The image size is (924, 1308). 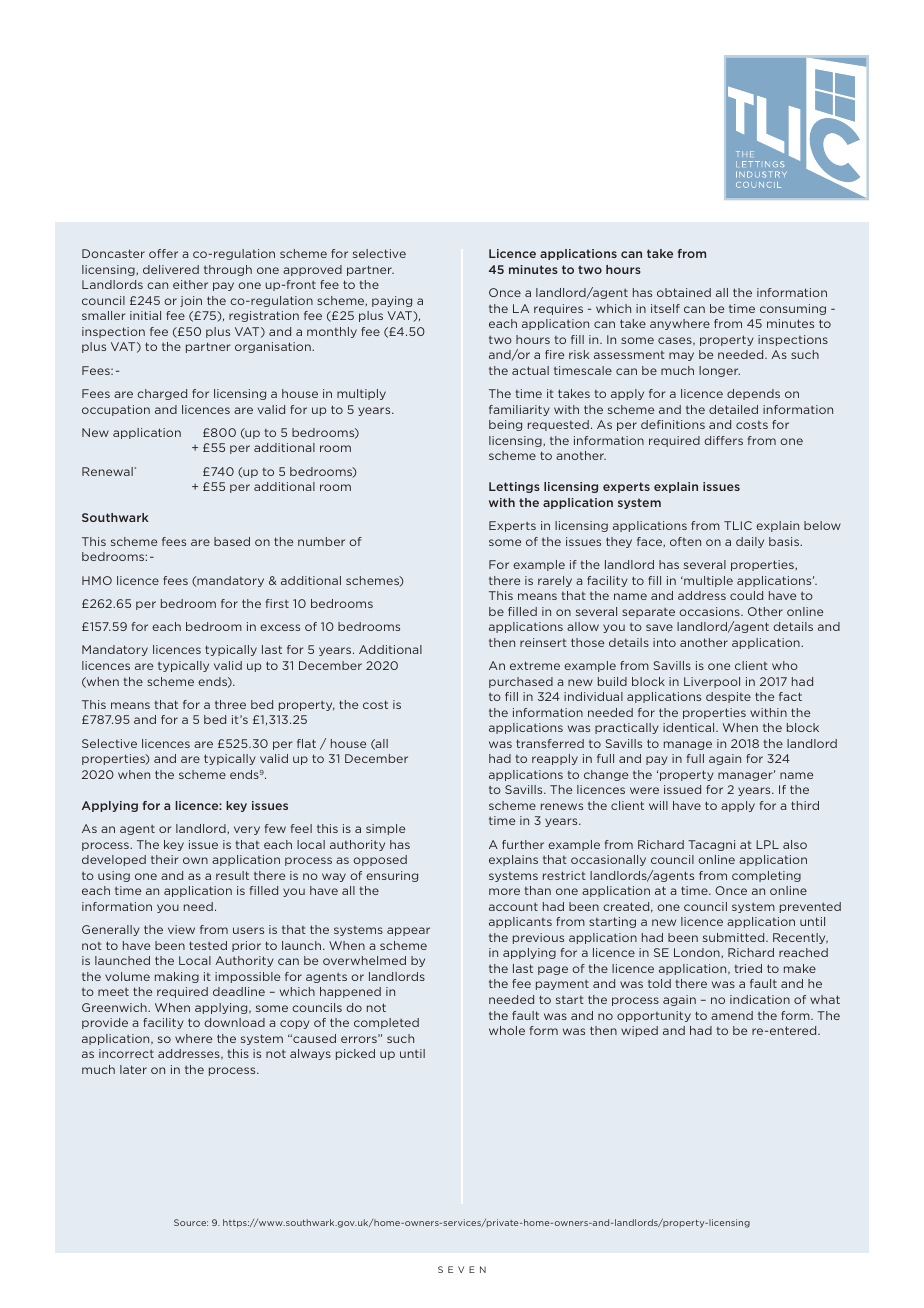 What do you see at coordinates (232, 541) in the document?
I see `based` at bounding box center [232, 541].
